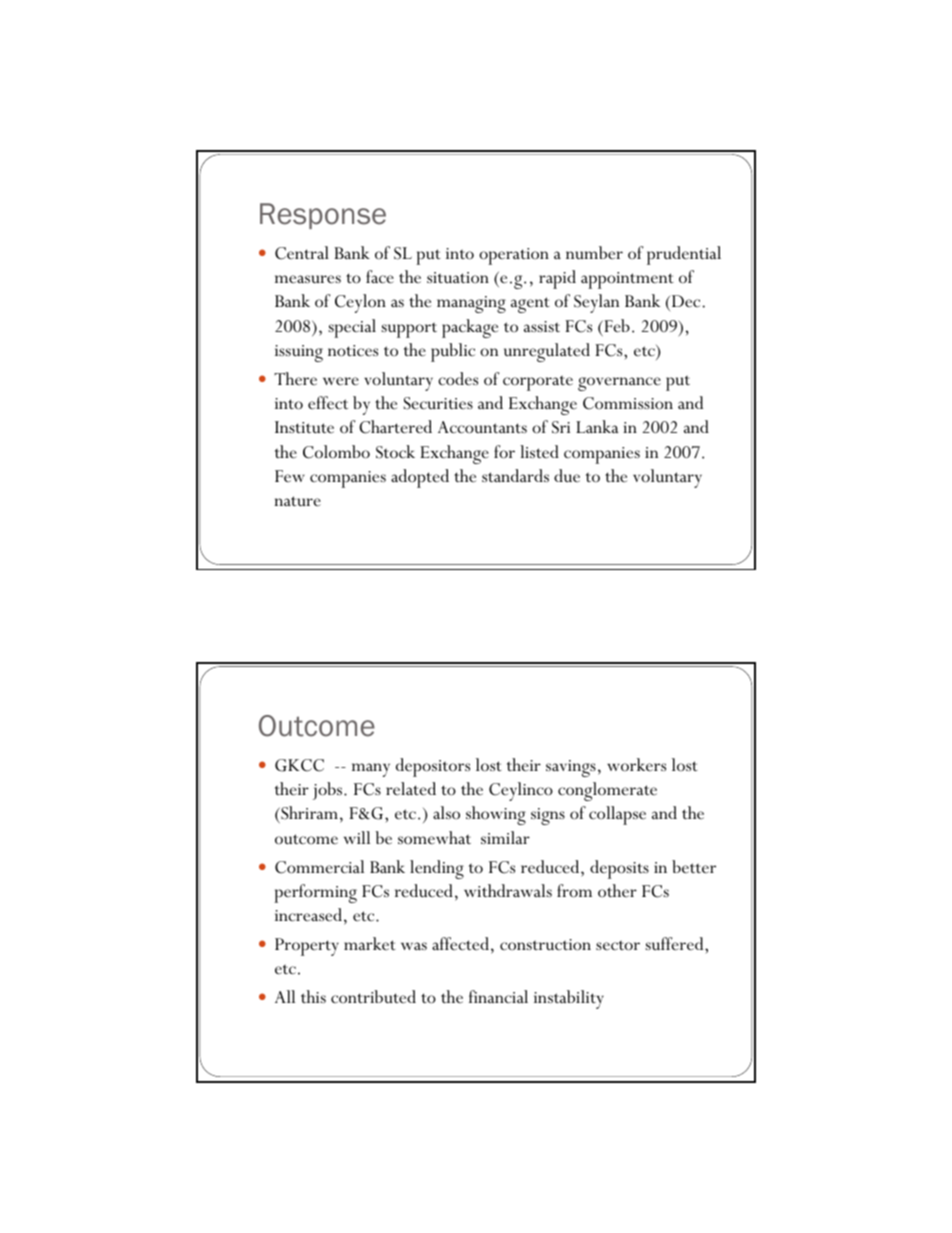 The image size is (952, 1233). What do you see at coordinates (514, 256) in the screenshot?
I see `operation` at bounding box center [514, 256].
